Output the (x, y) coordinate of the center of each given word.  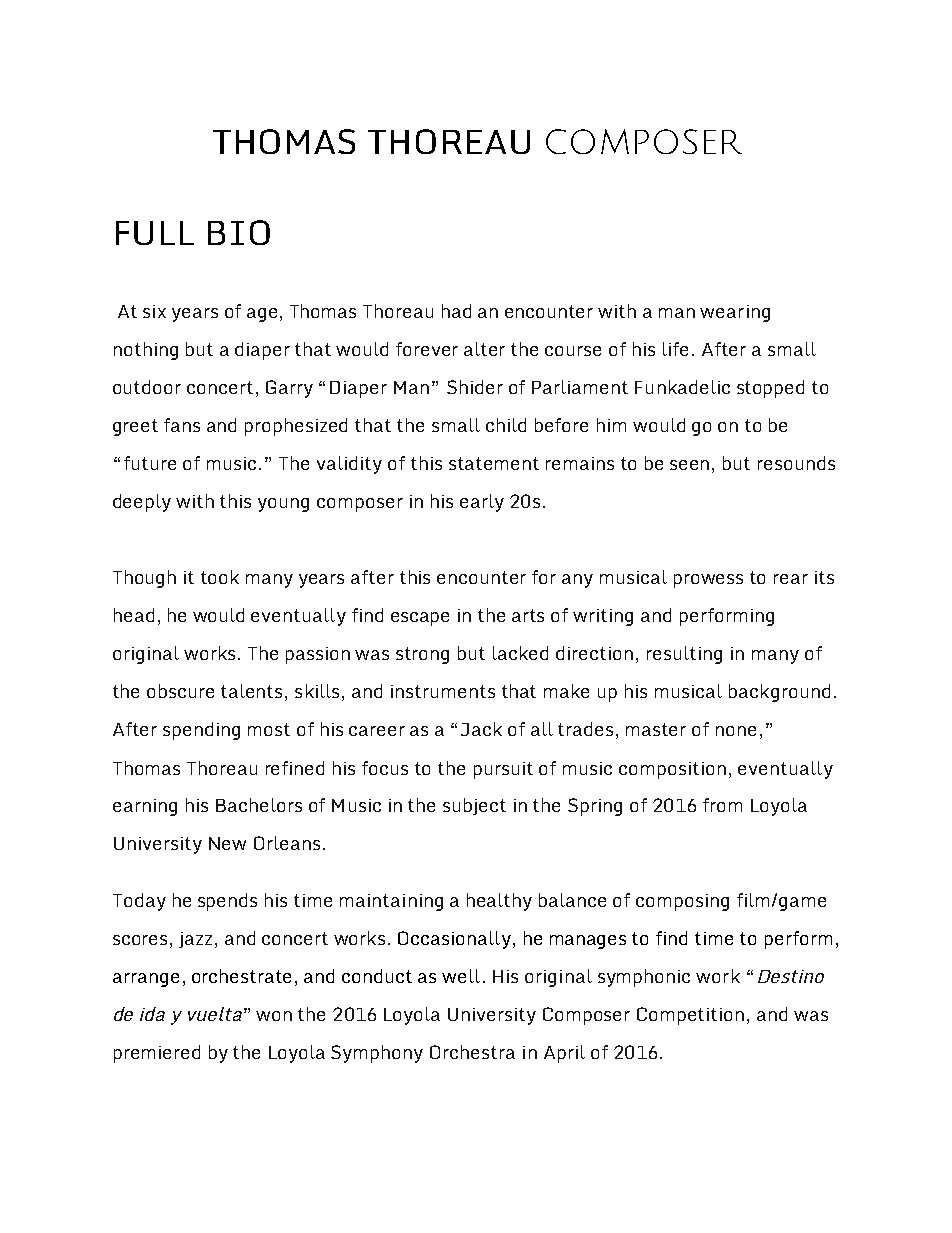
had (456, 311)
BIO (239, 232)
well (461, 976)
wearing (735, 313)
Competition (690, 1016)
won (274, 1016)
